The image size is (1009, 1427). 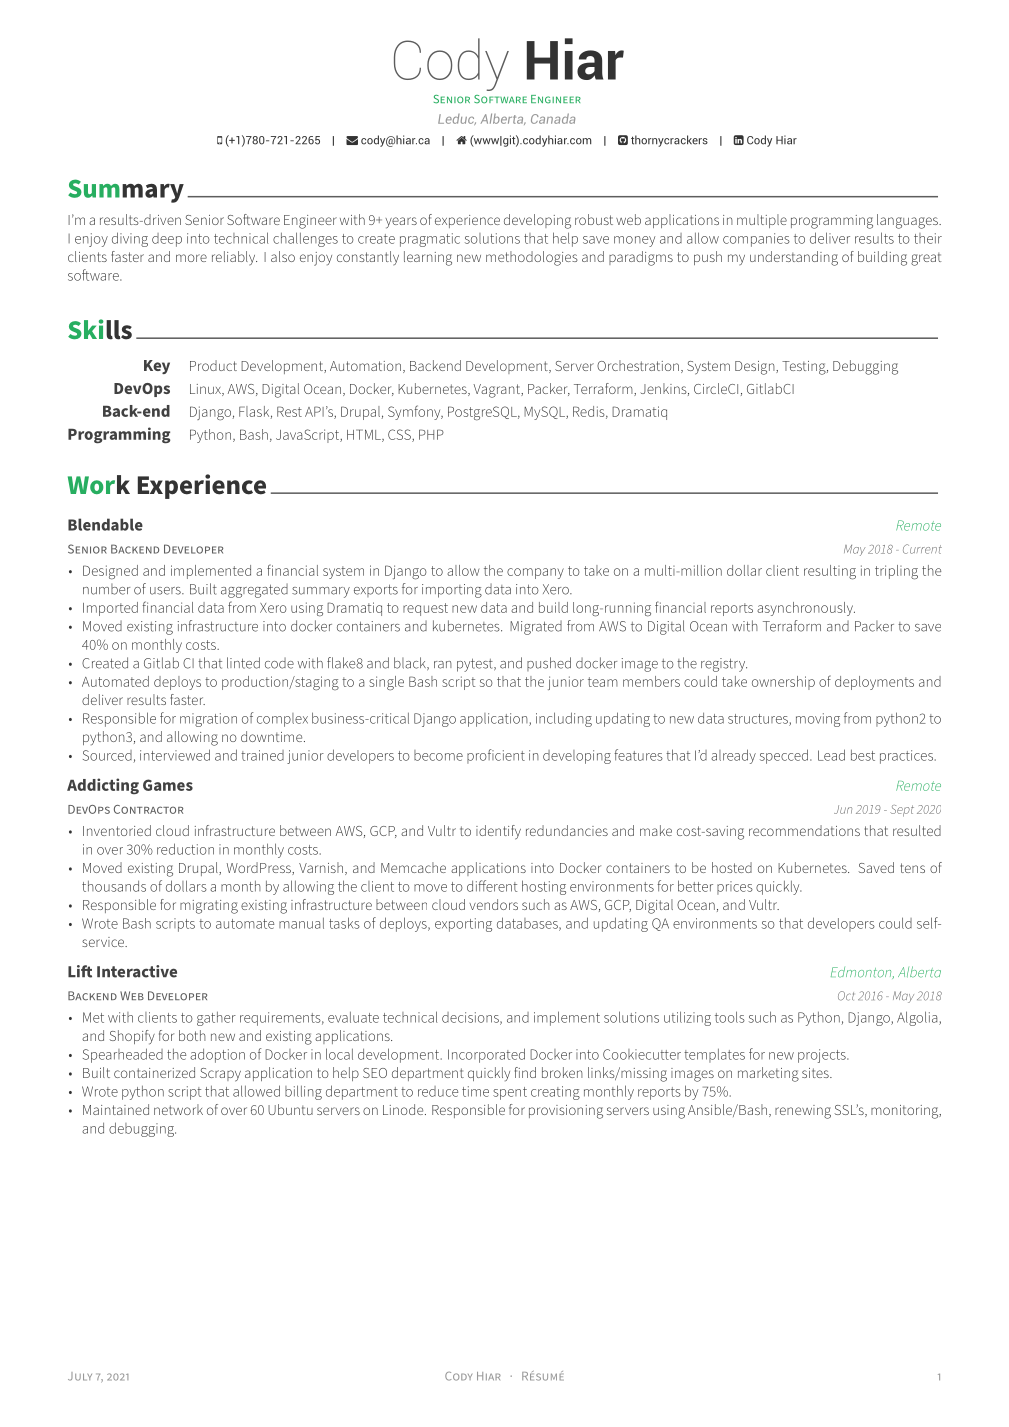 I want to click on languages, so click(x=908, y=221).
